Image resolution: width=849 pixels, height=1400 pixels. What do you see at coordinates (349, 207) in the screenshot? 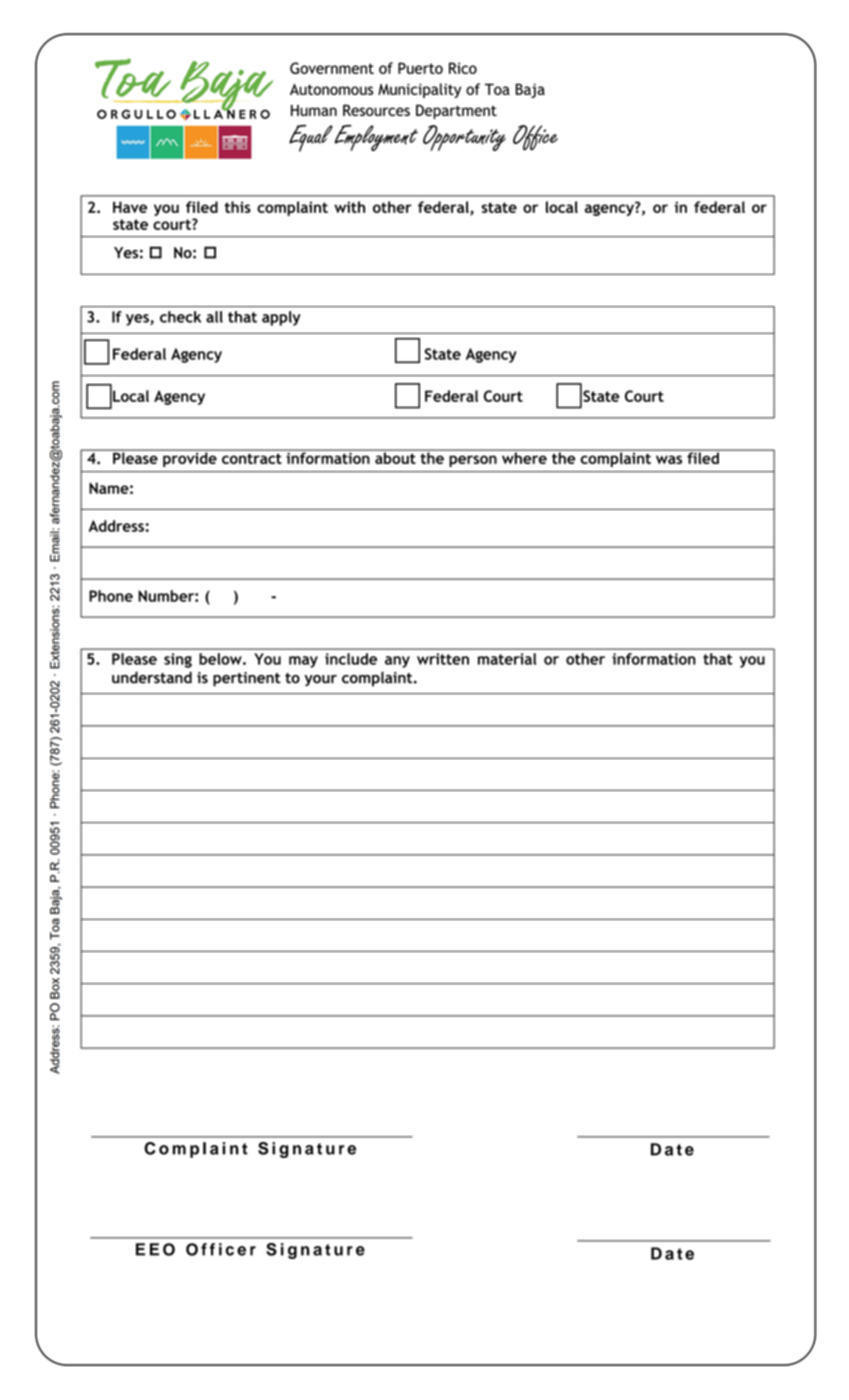
I see `with` at bounding box center [349, 207].
